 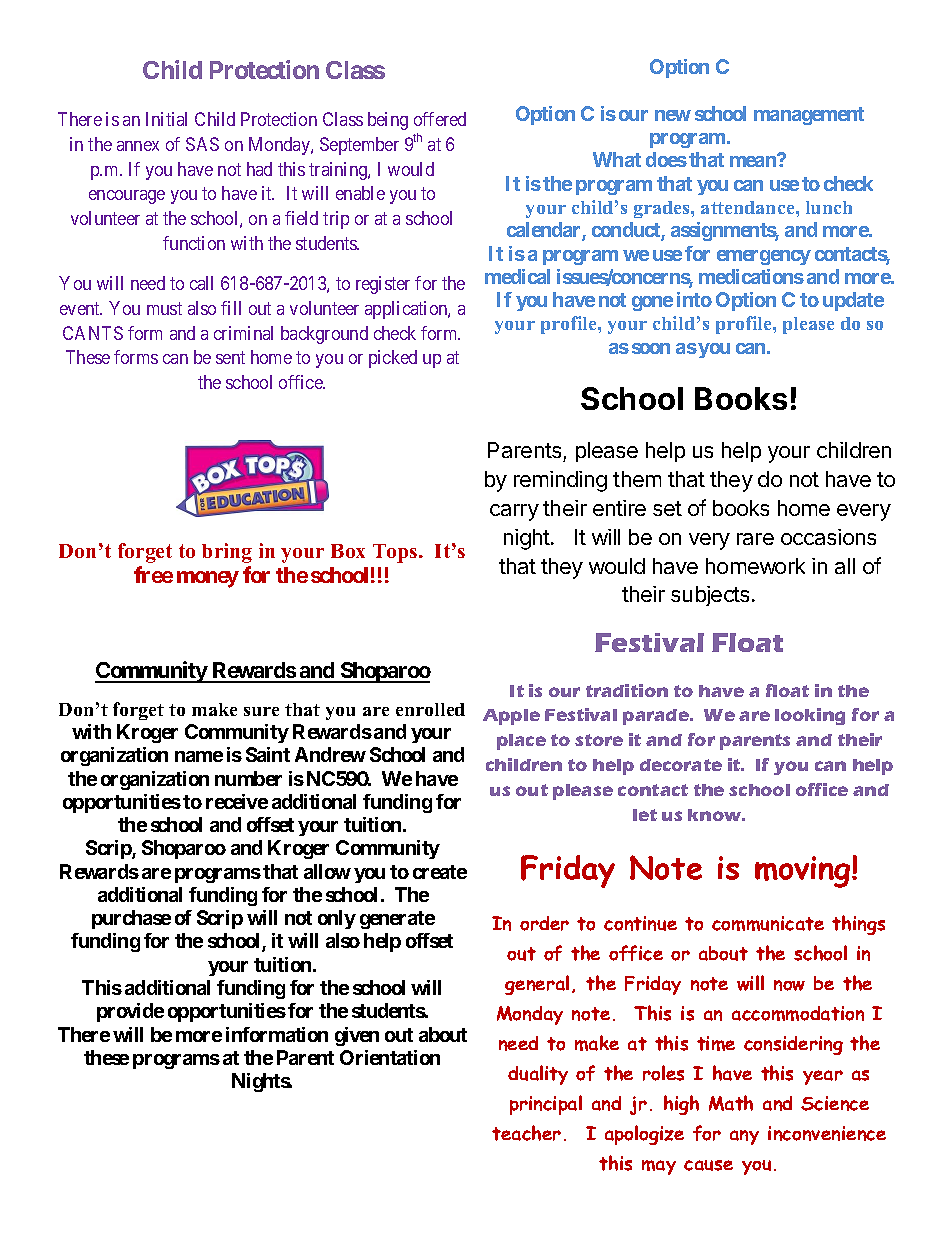 I want to click on subjects, so click(x=710, y=596).
